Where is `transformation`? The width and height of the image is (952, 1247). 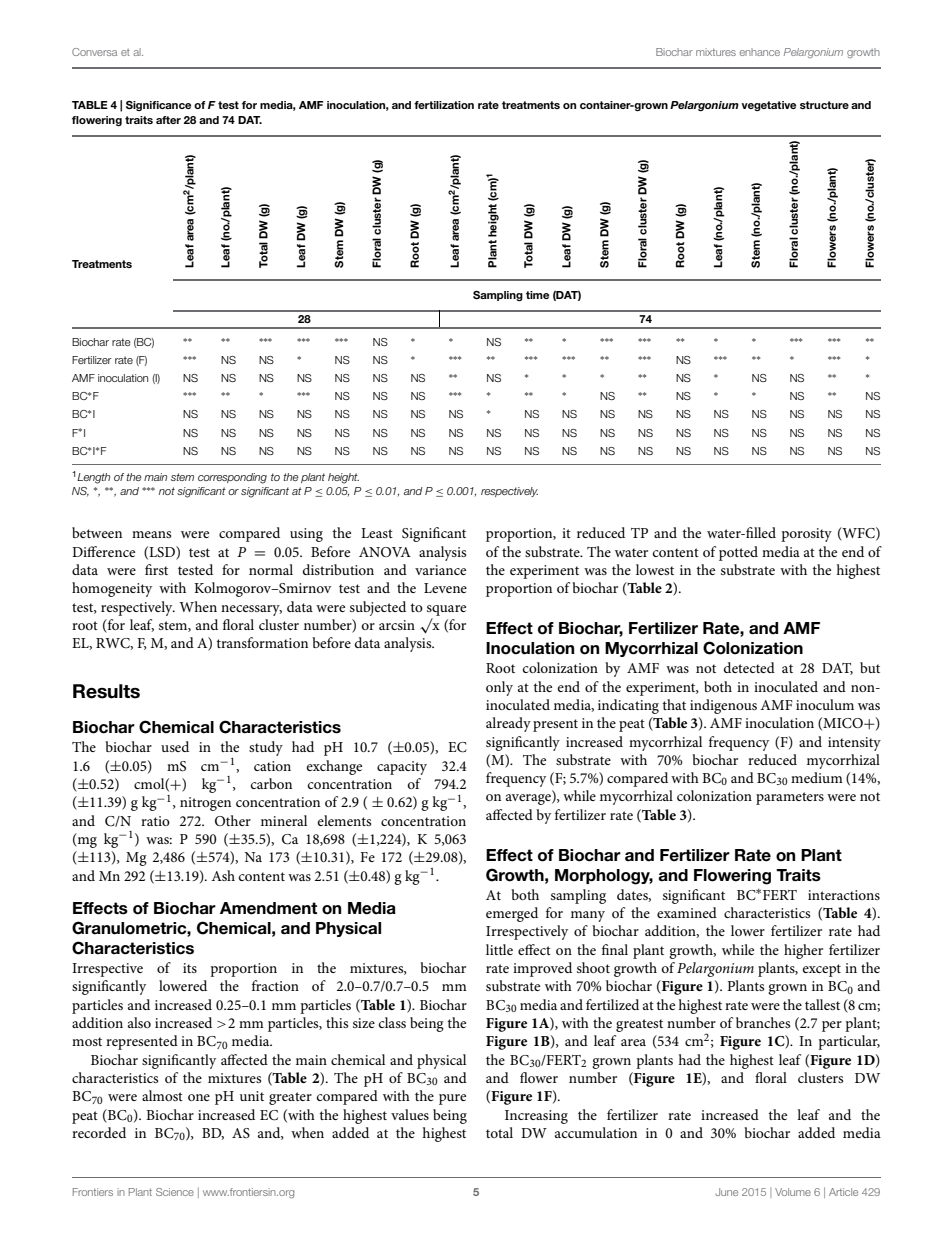
transformation is located at coordinates (262, 642).
